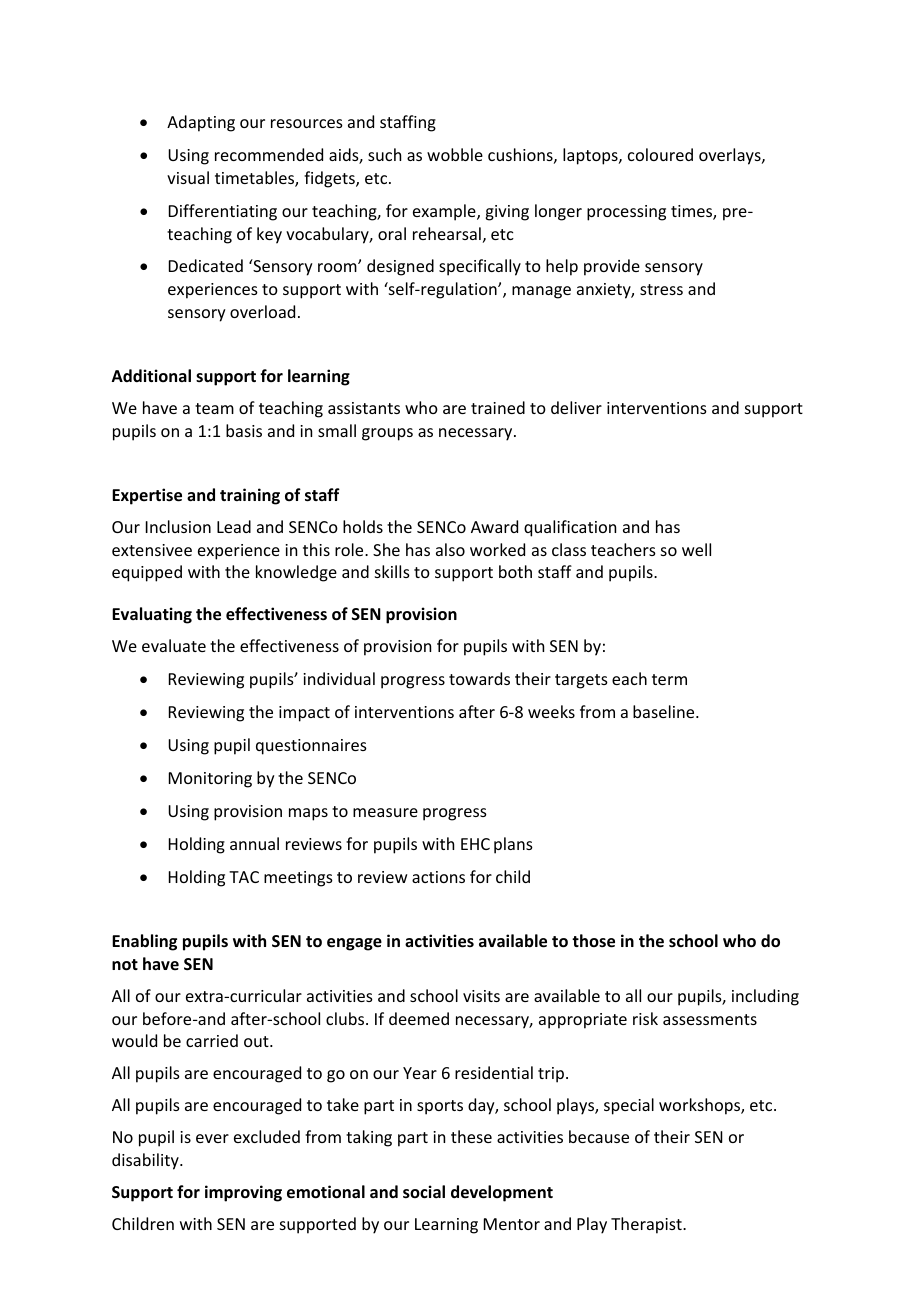  I want to click on coloured, so click(660, 154).
